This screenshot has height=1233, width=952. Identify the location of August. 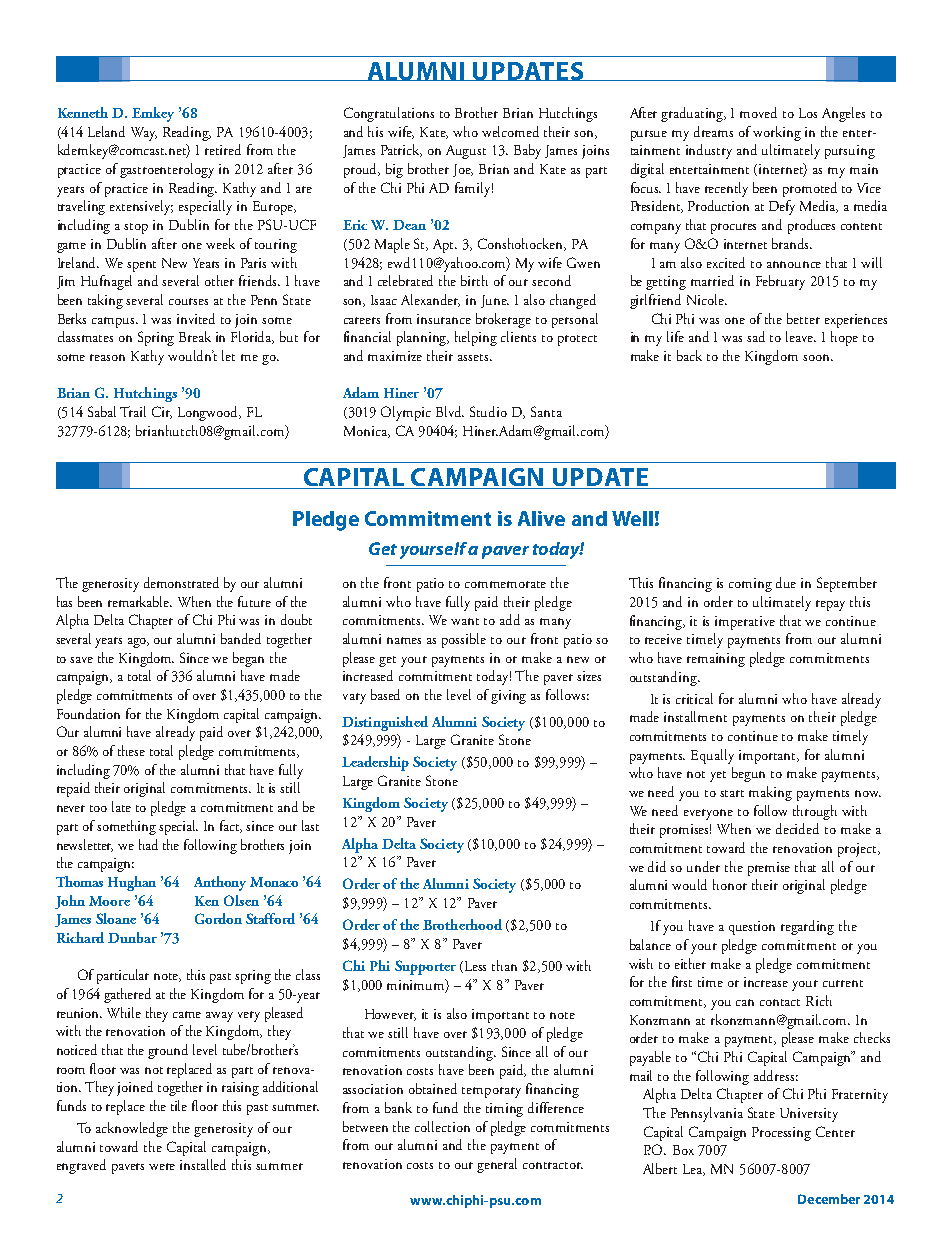
(466, 152).
